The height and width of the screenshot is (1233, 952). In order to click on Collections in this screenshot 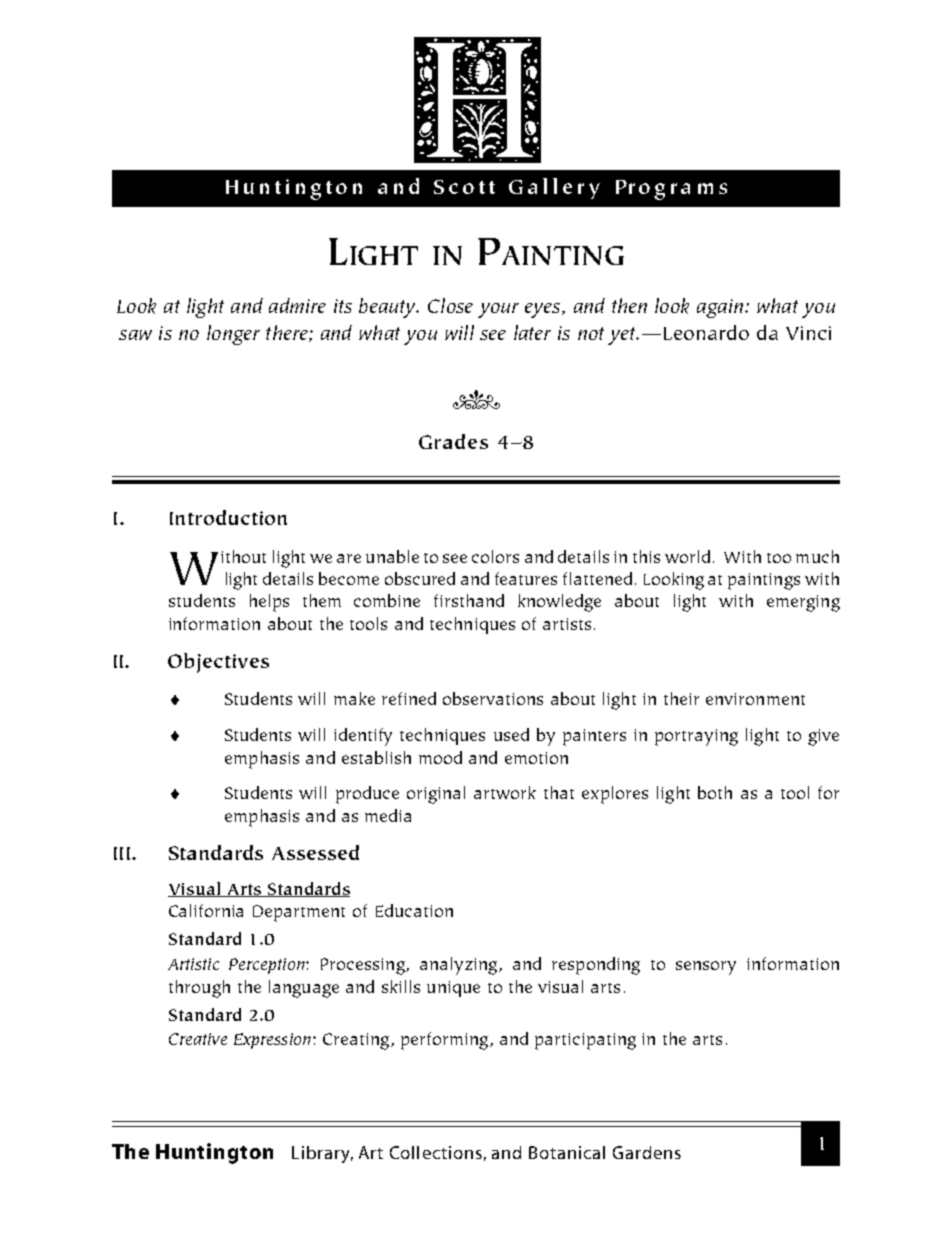, I will do `click(436, 1152)`.
